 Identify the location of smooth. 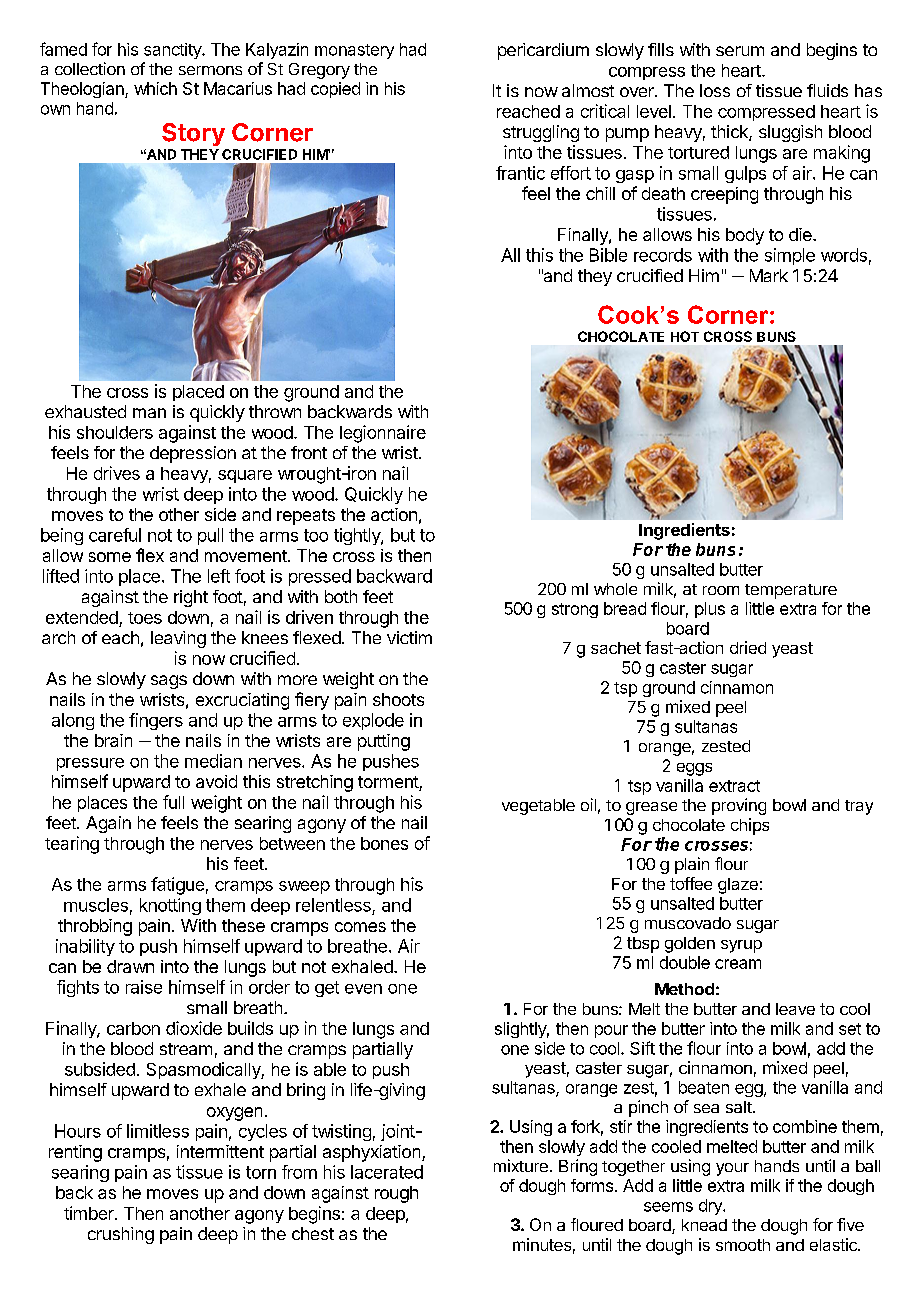
(743, 1245).
